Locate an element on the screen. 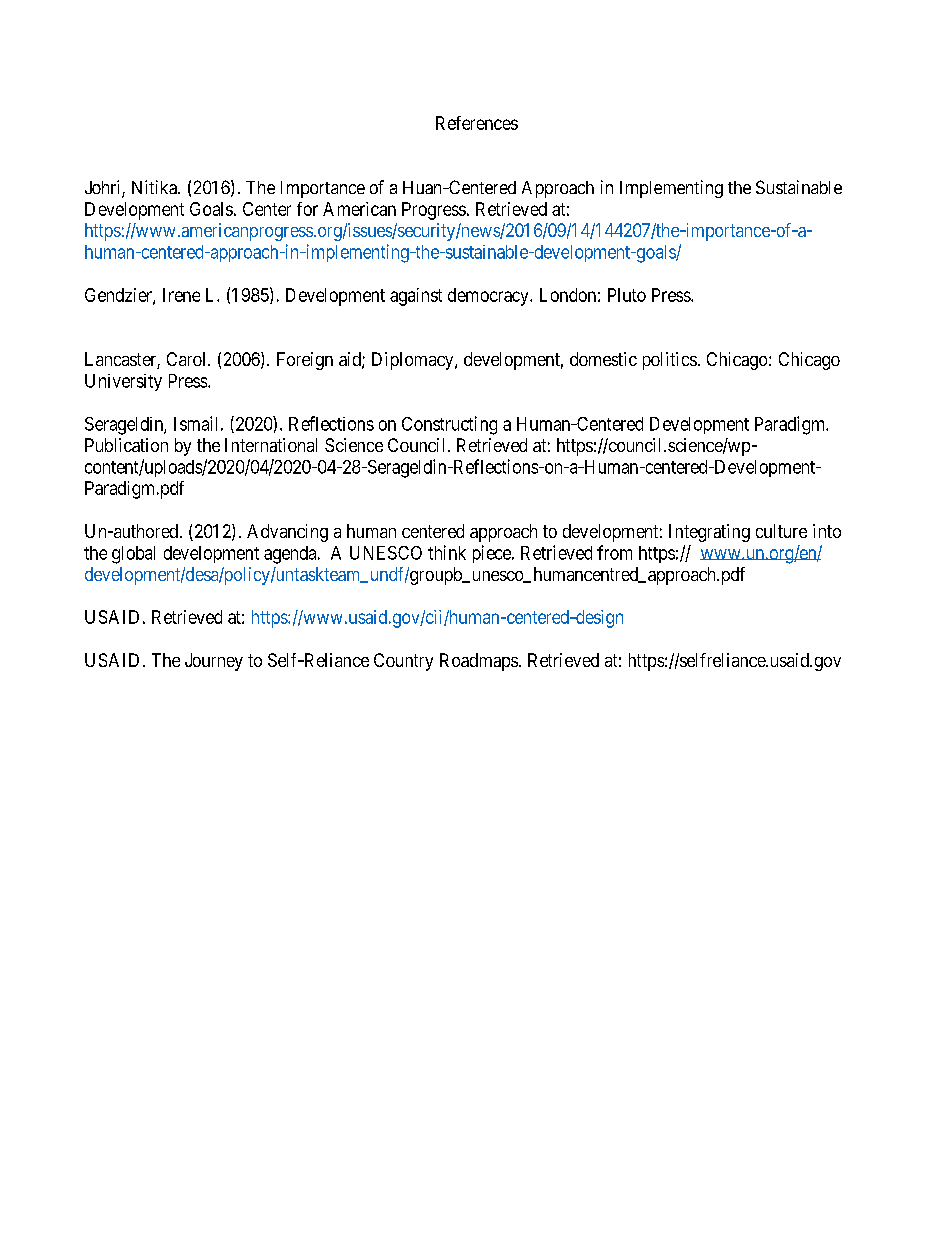 The height and width of the screenshot is (1233, 952). think is located at coordinates (447, 552).
